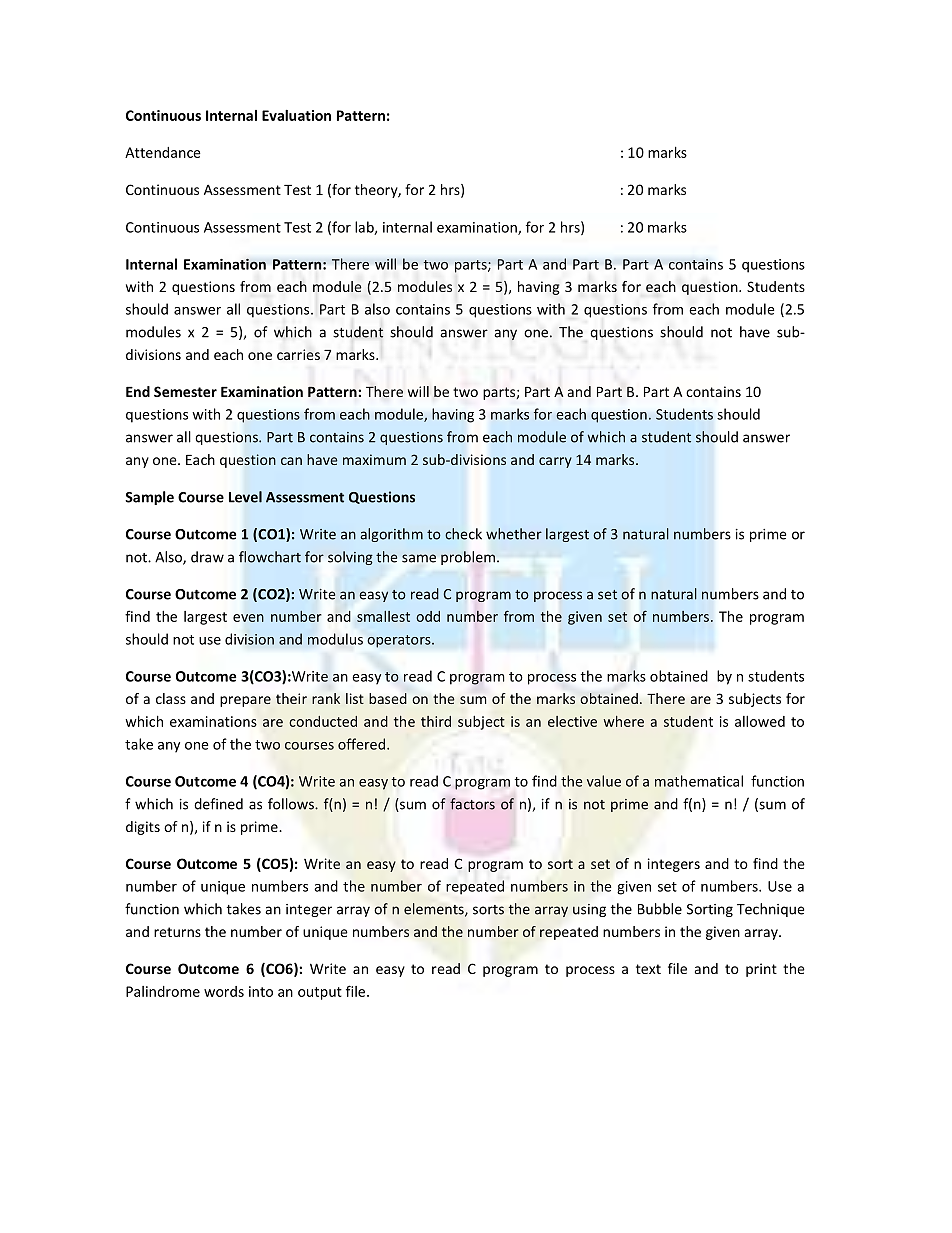 Image resolution: width=952 pixels, height=1233 pixels. Describe the element at coordinates (296, 115) in the screenshot. I see `Evaluation` at that location.
